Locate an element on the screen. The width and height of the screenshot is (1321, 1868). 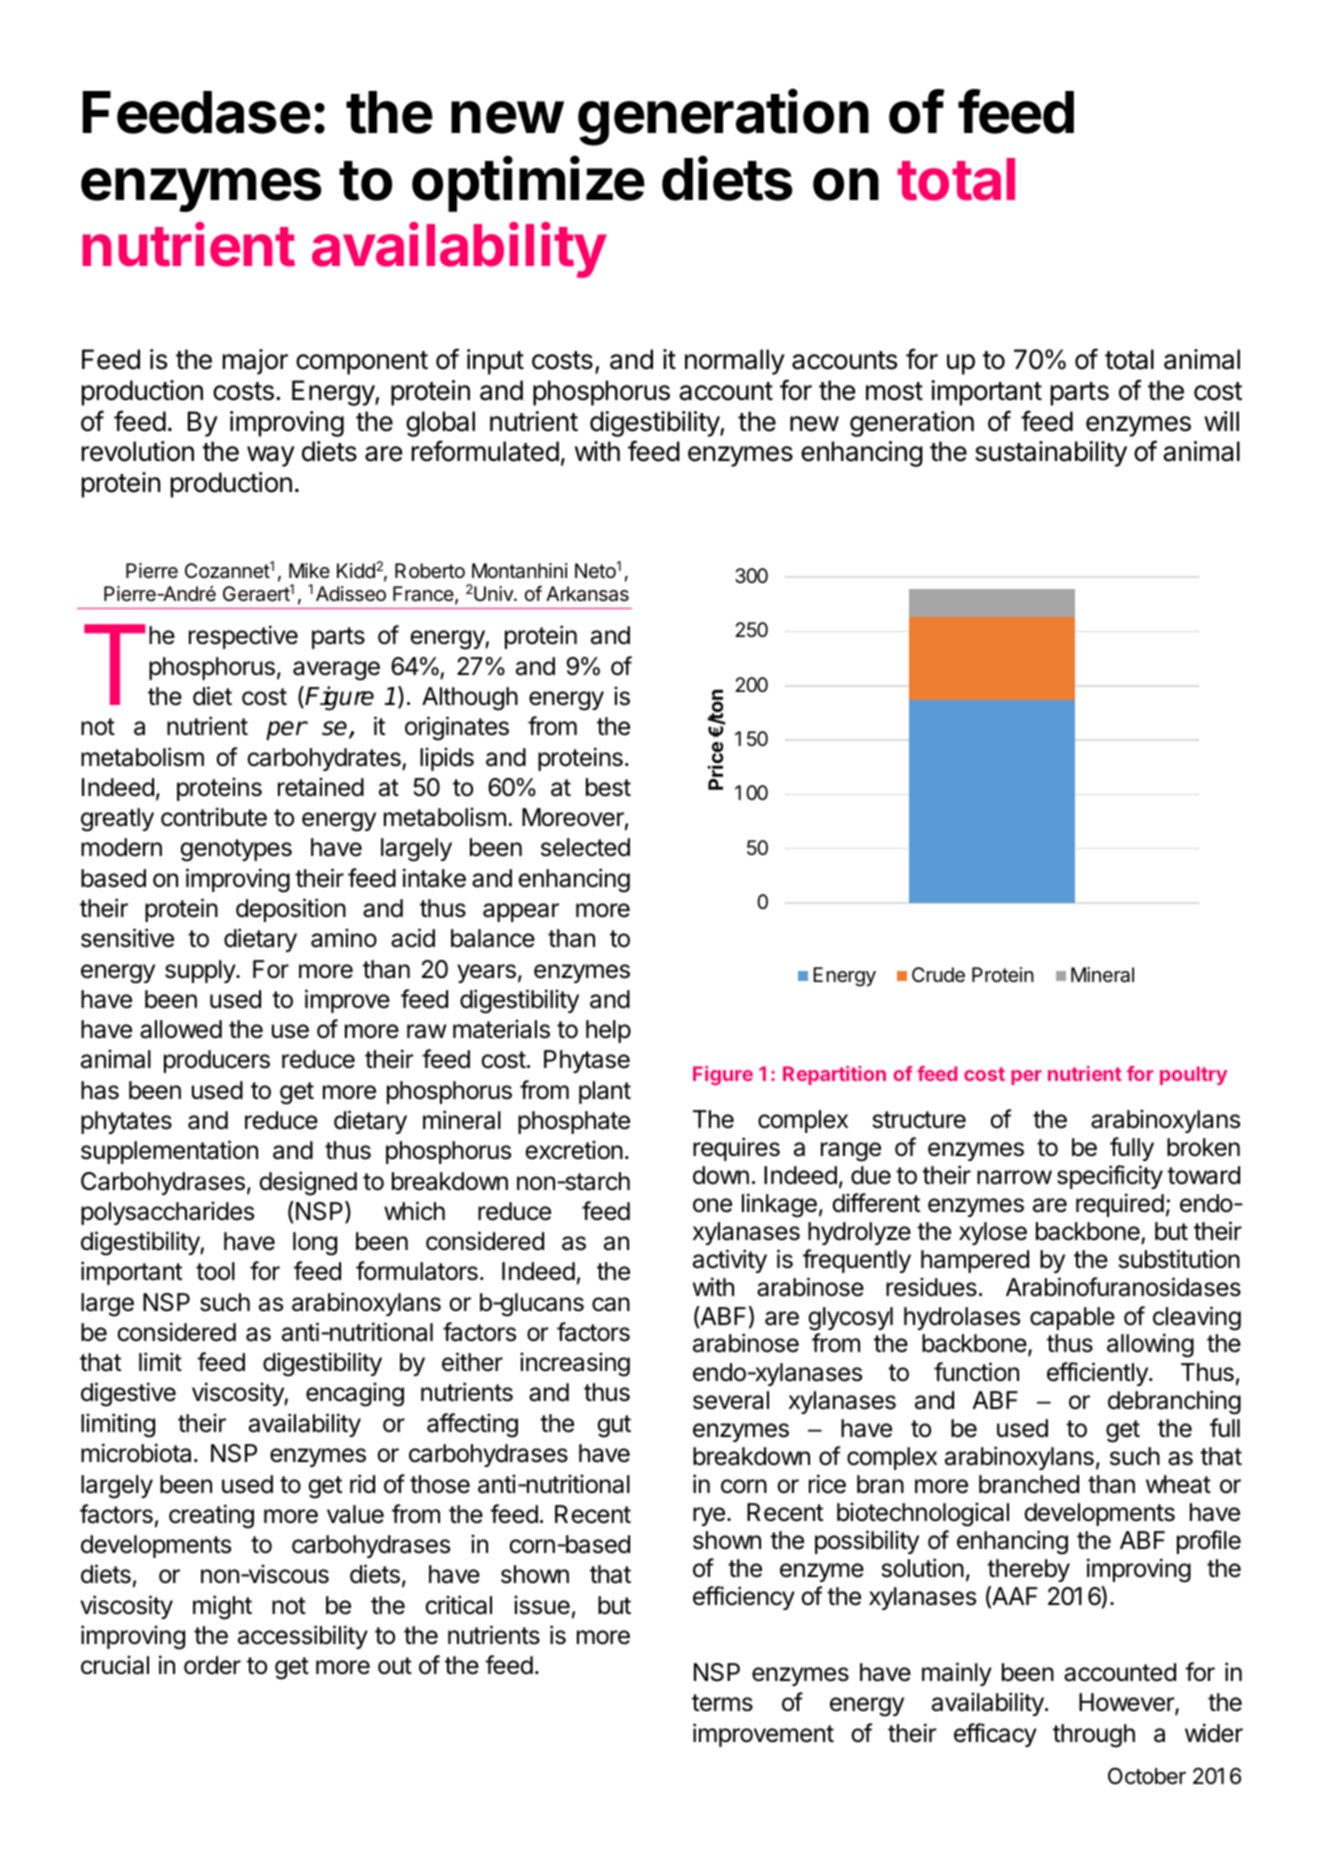
optimize is located at coordinates (528, 184).
